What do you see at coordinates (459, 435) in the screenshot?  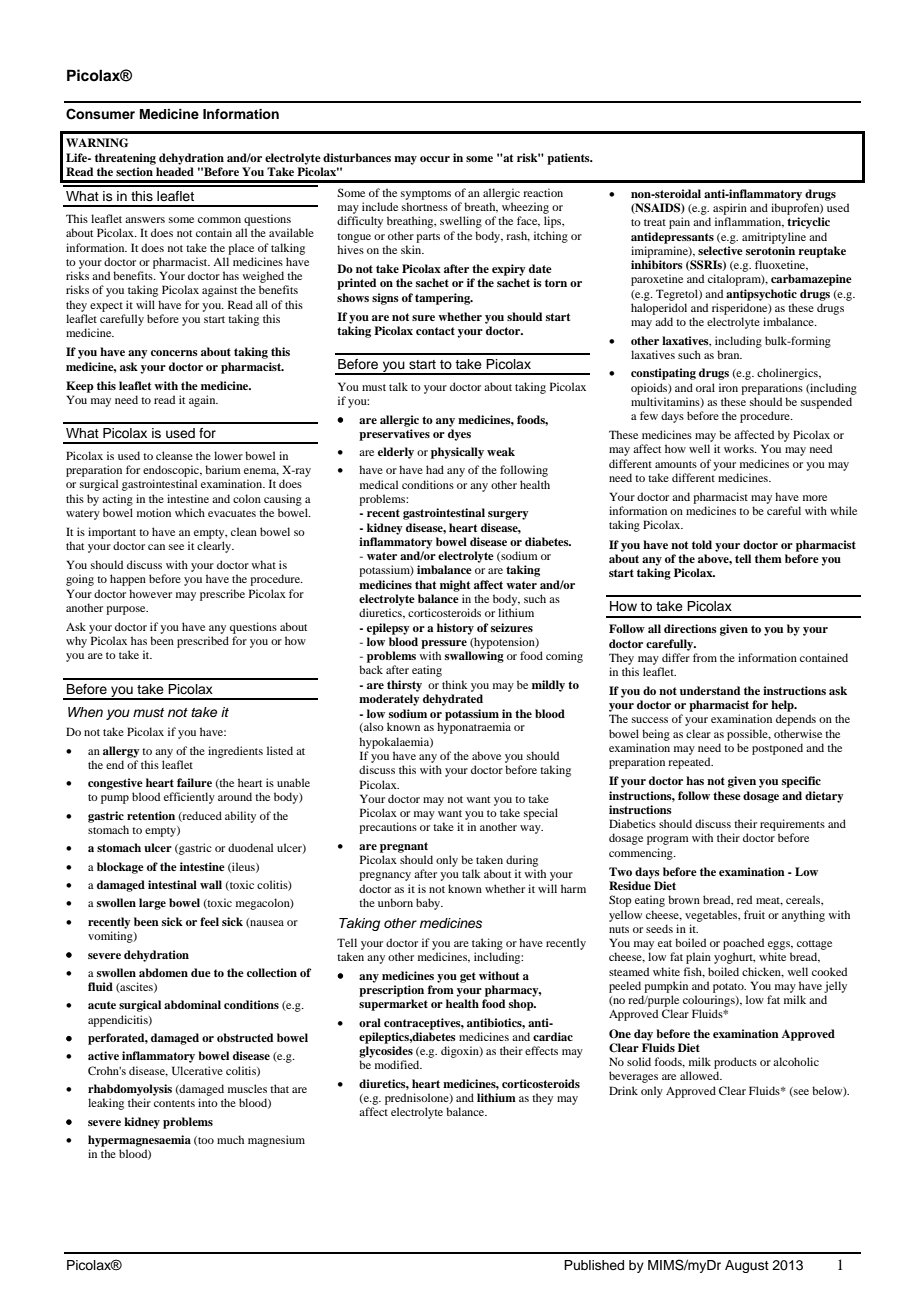 I see `dyes` at bounding box center [459, 435].
